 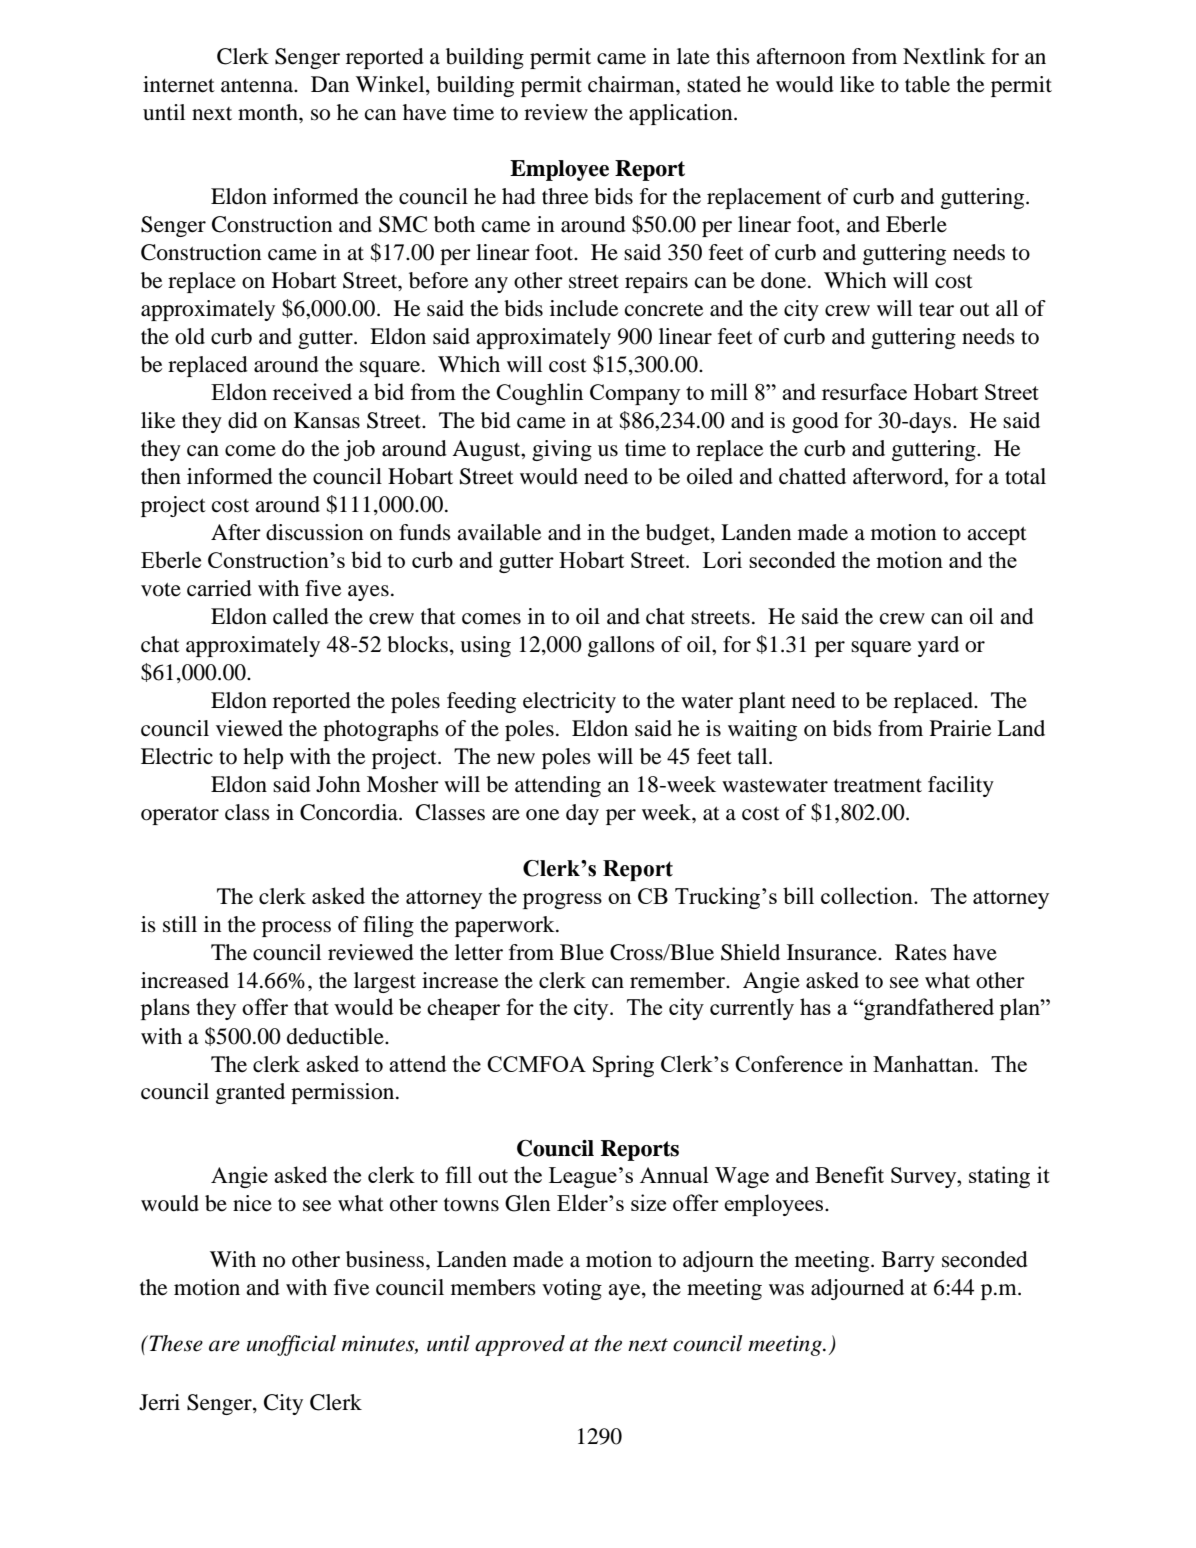 I want to click on chairman, so click(x=632, y=84).
